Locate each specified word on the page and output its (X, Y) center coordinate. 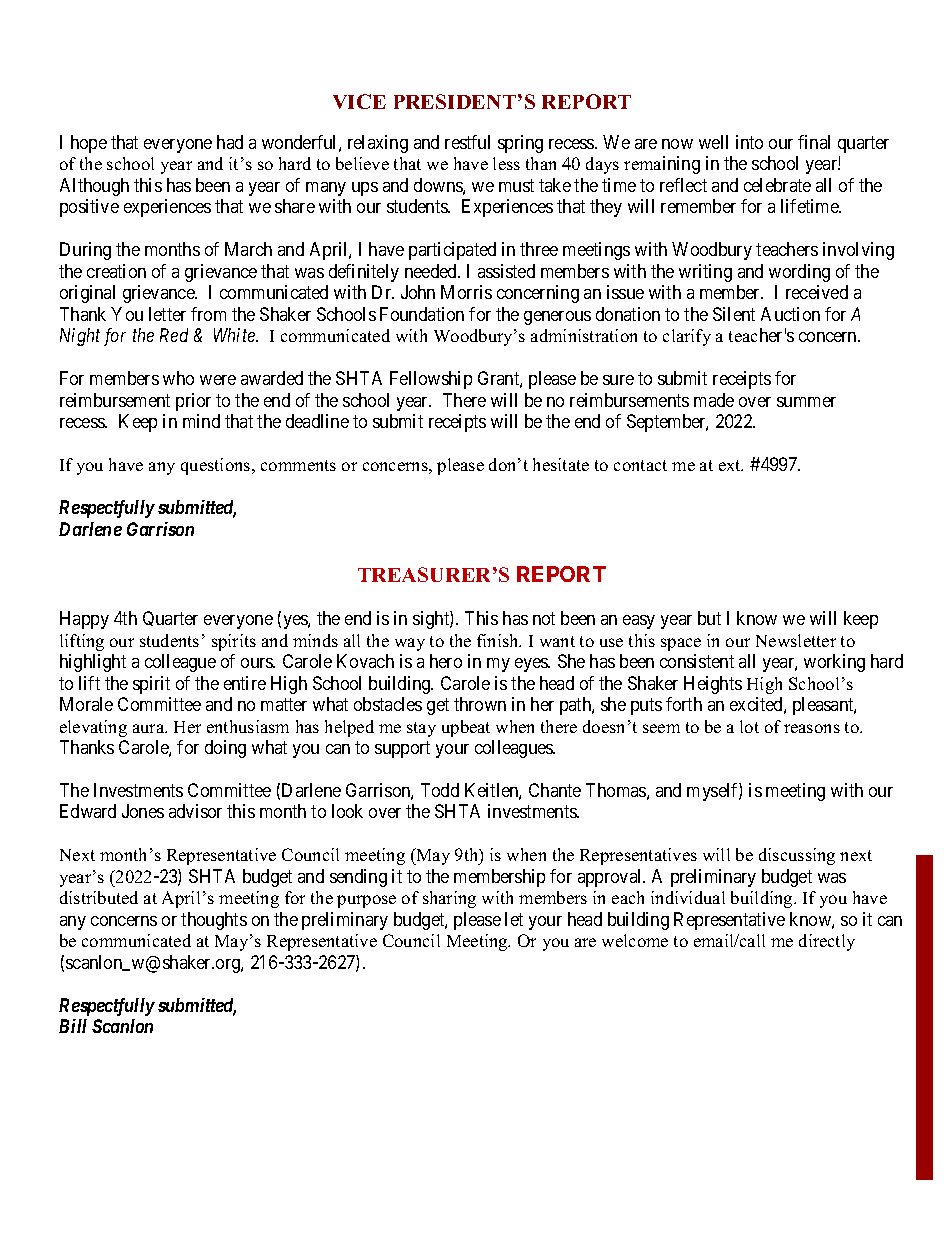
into (749, 142)
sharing (449, 899)
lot (749, 726)
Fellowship (431, 380)
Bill (73, 1026)
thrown (480, 704)
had (230, 142)
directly (827, 942)
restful (467, 142)
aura (150, 728)
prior (193, 402)
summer (806, 402)
